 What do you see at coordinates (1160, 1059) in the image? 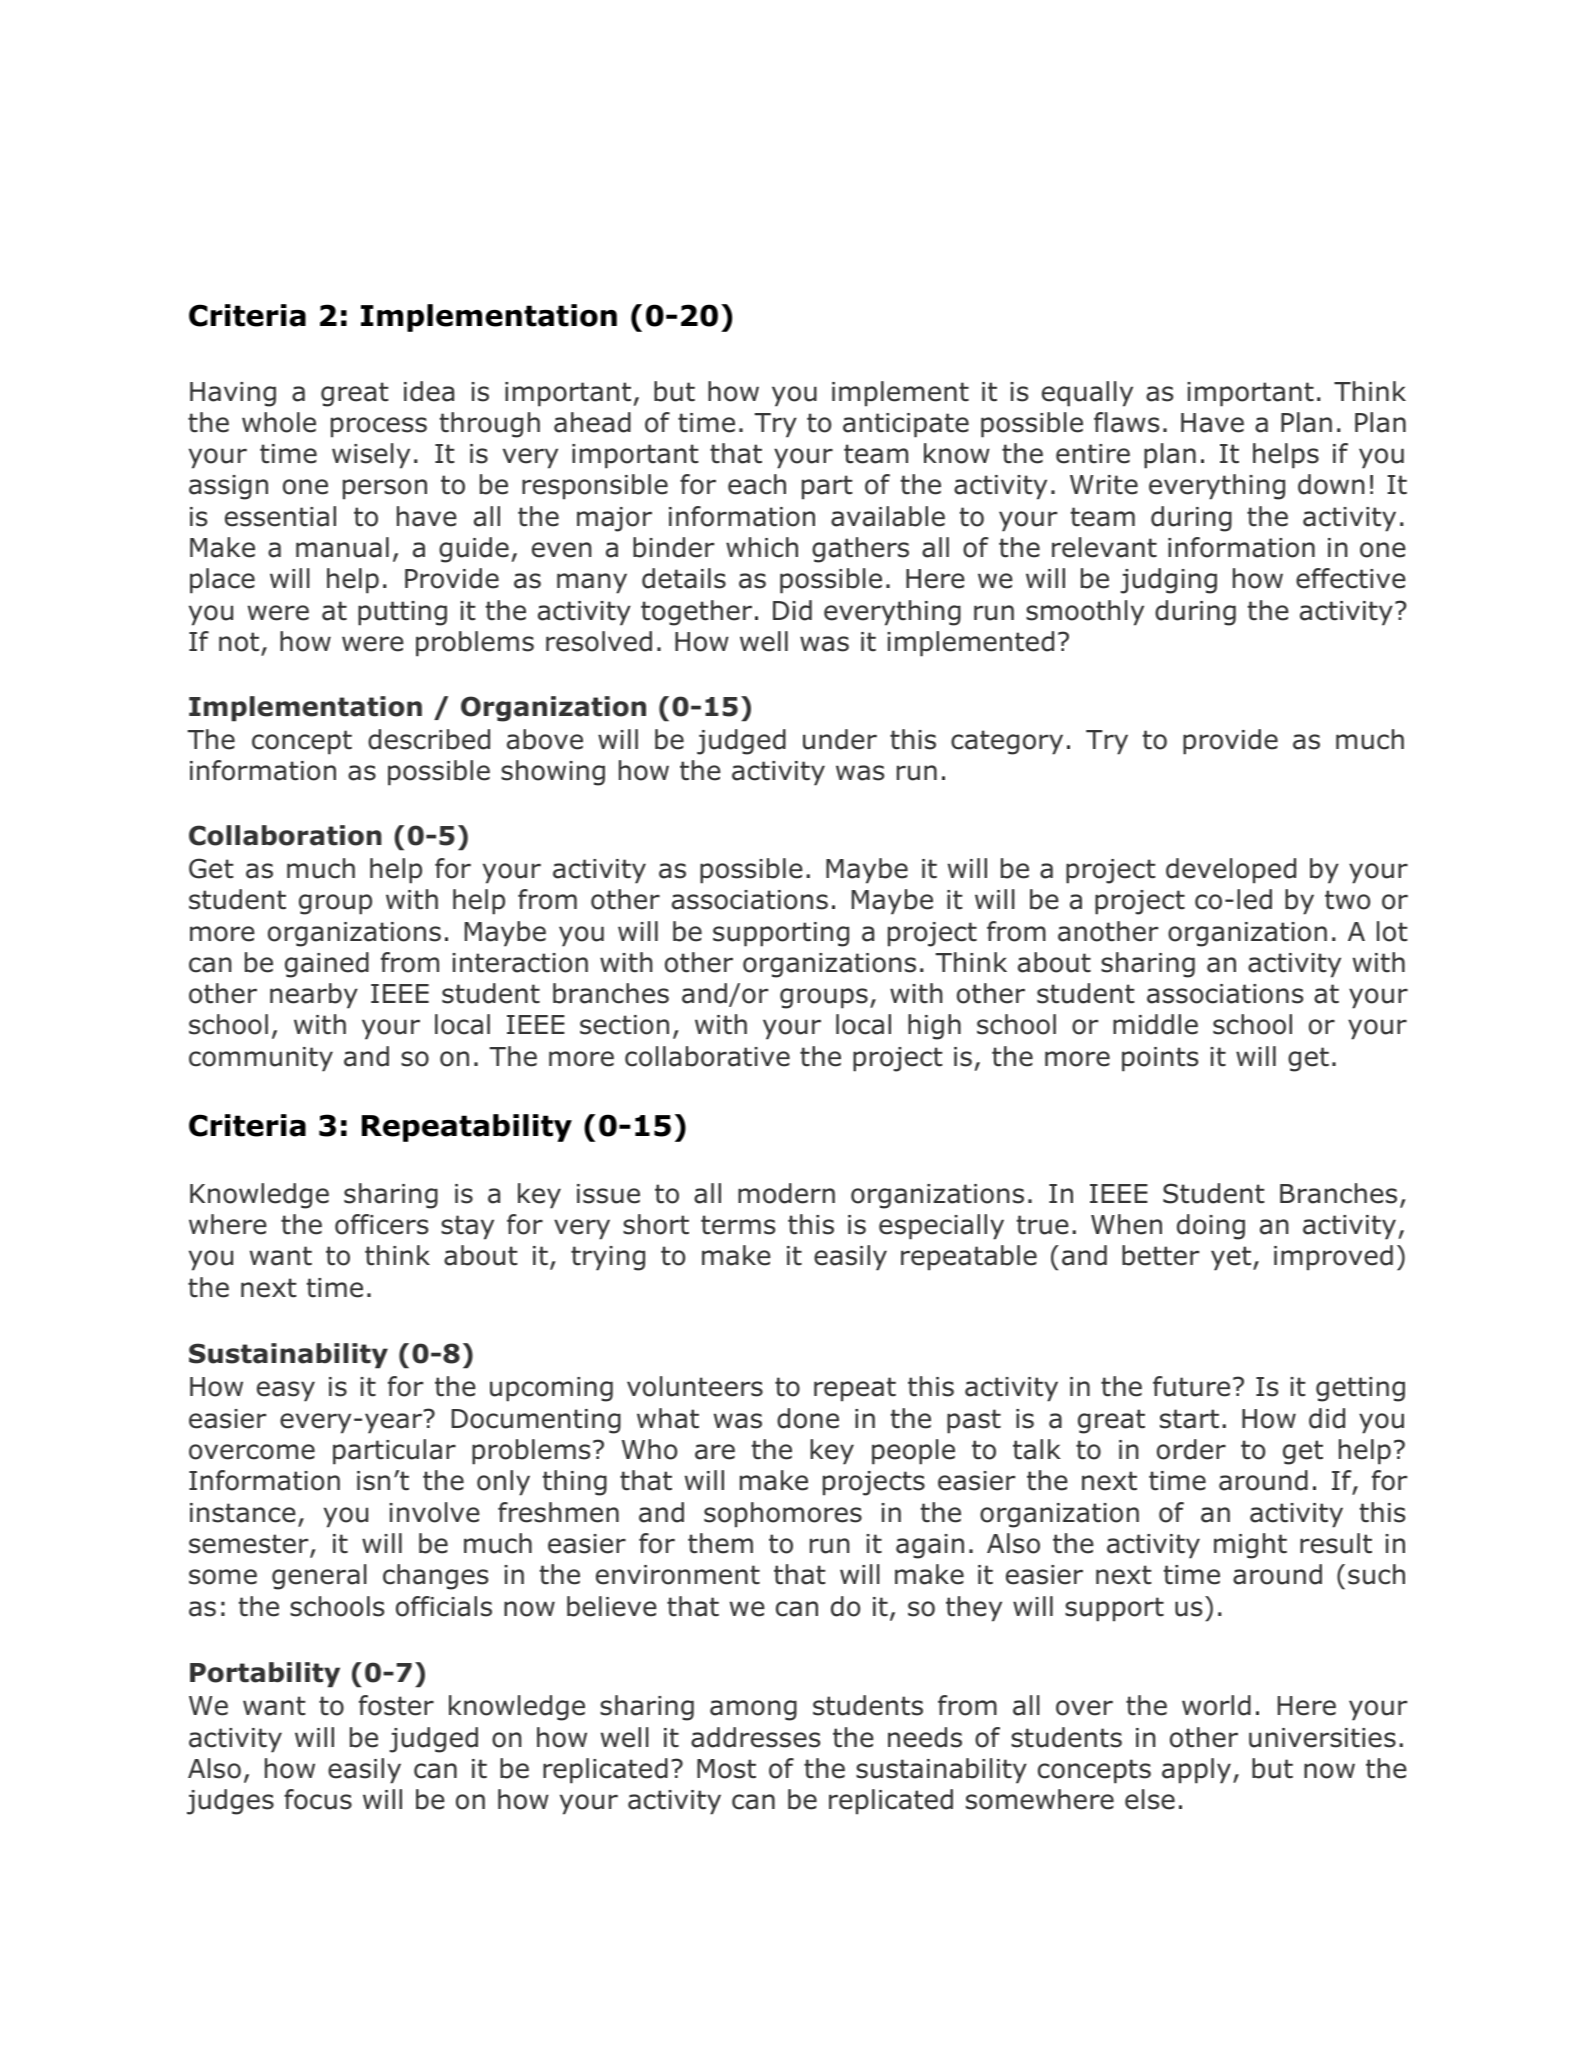
I see `points` at bounding box center [1160, 1059].
